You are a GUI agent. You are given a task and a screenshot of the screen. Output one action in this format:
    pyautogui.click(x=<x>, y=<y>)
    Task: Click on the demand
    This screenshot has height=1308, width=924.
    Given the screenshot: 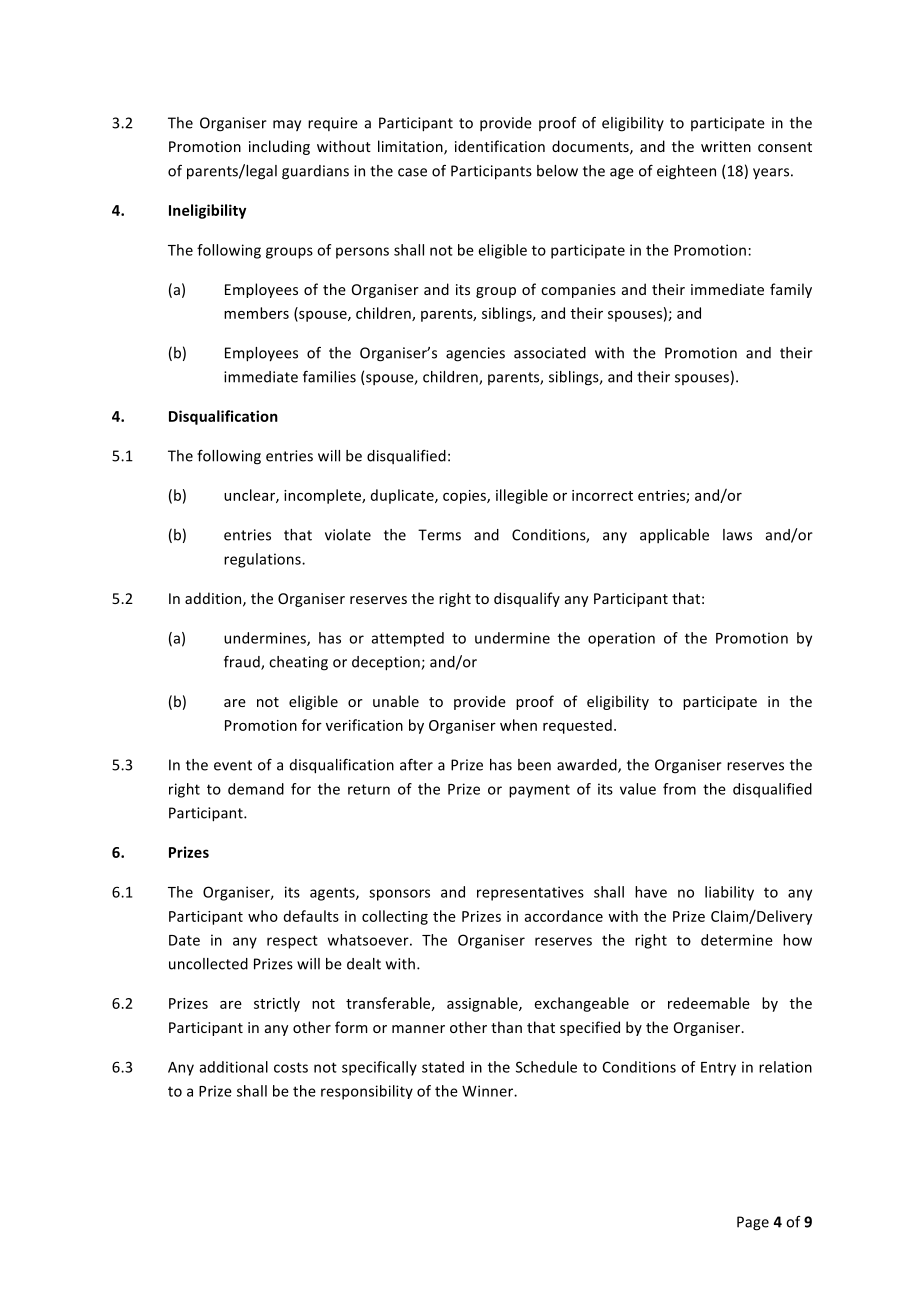 What is the action you would take?
    pyautogui.click(x=256, y=789)
